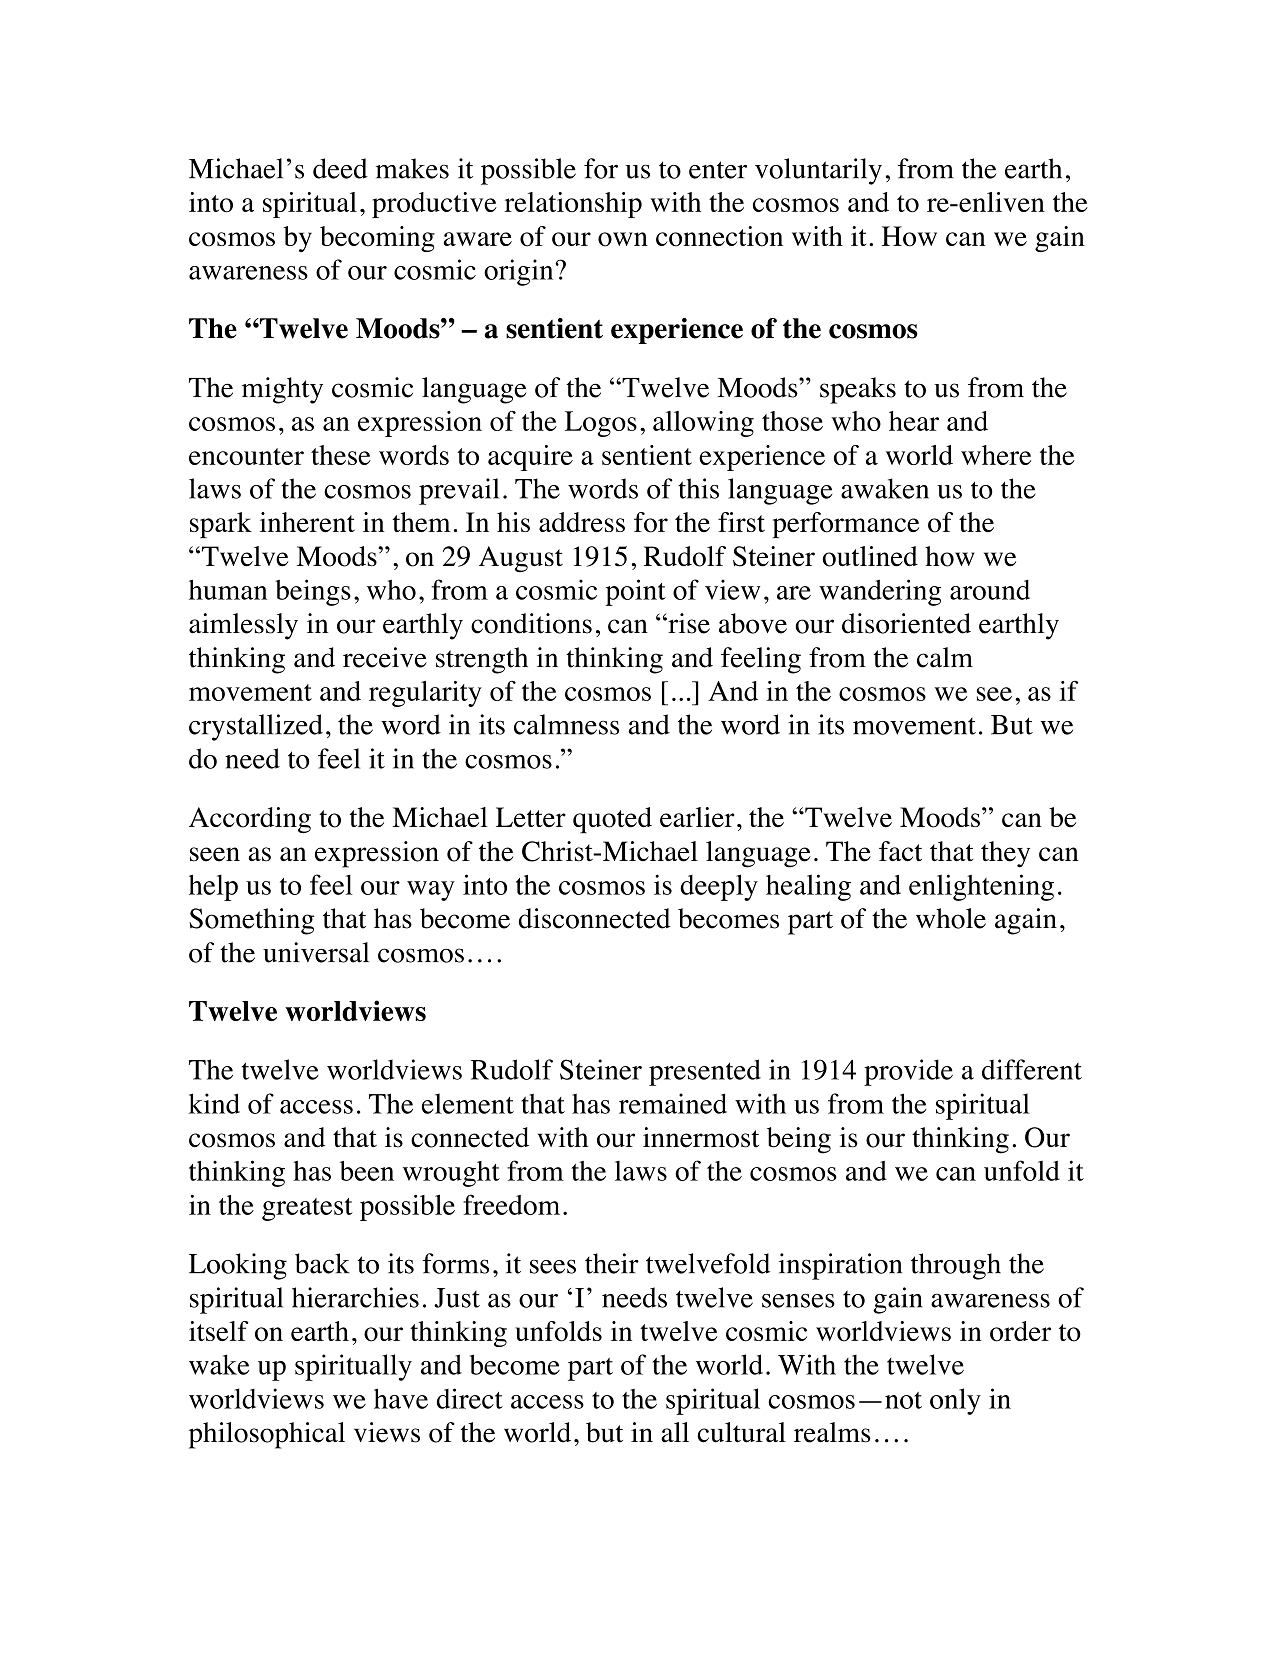 This screenshot has height=1653, width=1278. I want to click on quoted, so click(612, 820).
